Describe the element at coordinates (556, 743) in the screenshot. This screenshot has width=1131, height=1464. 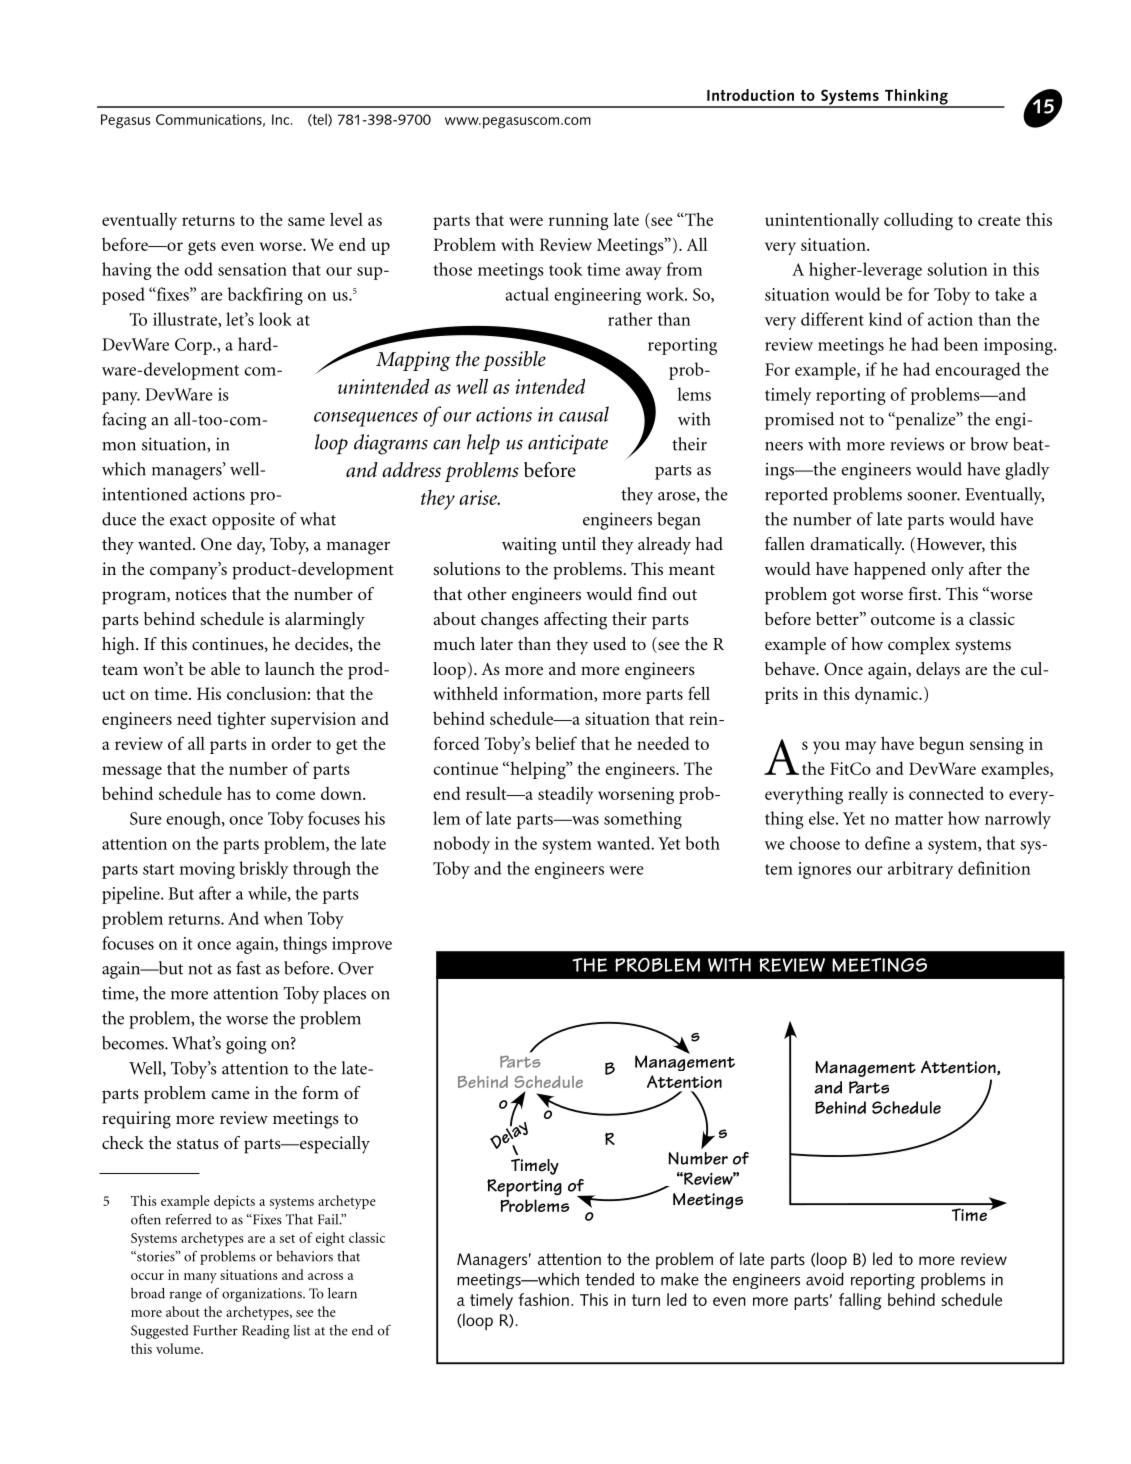
I see `belief` at that location.
